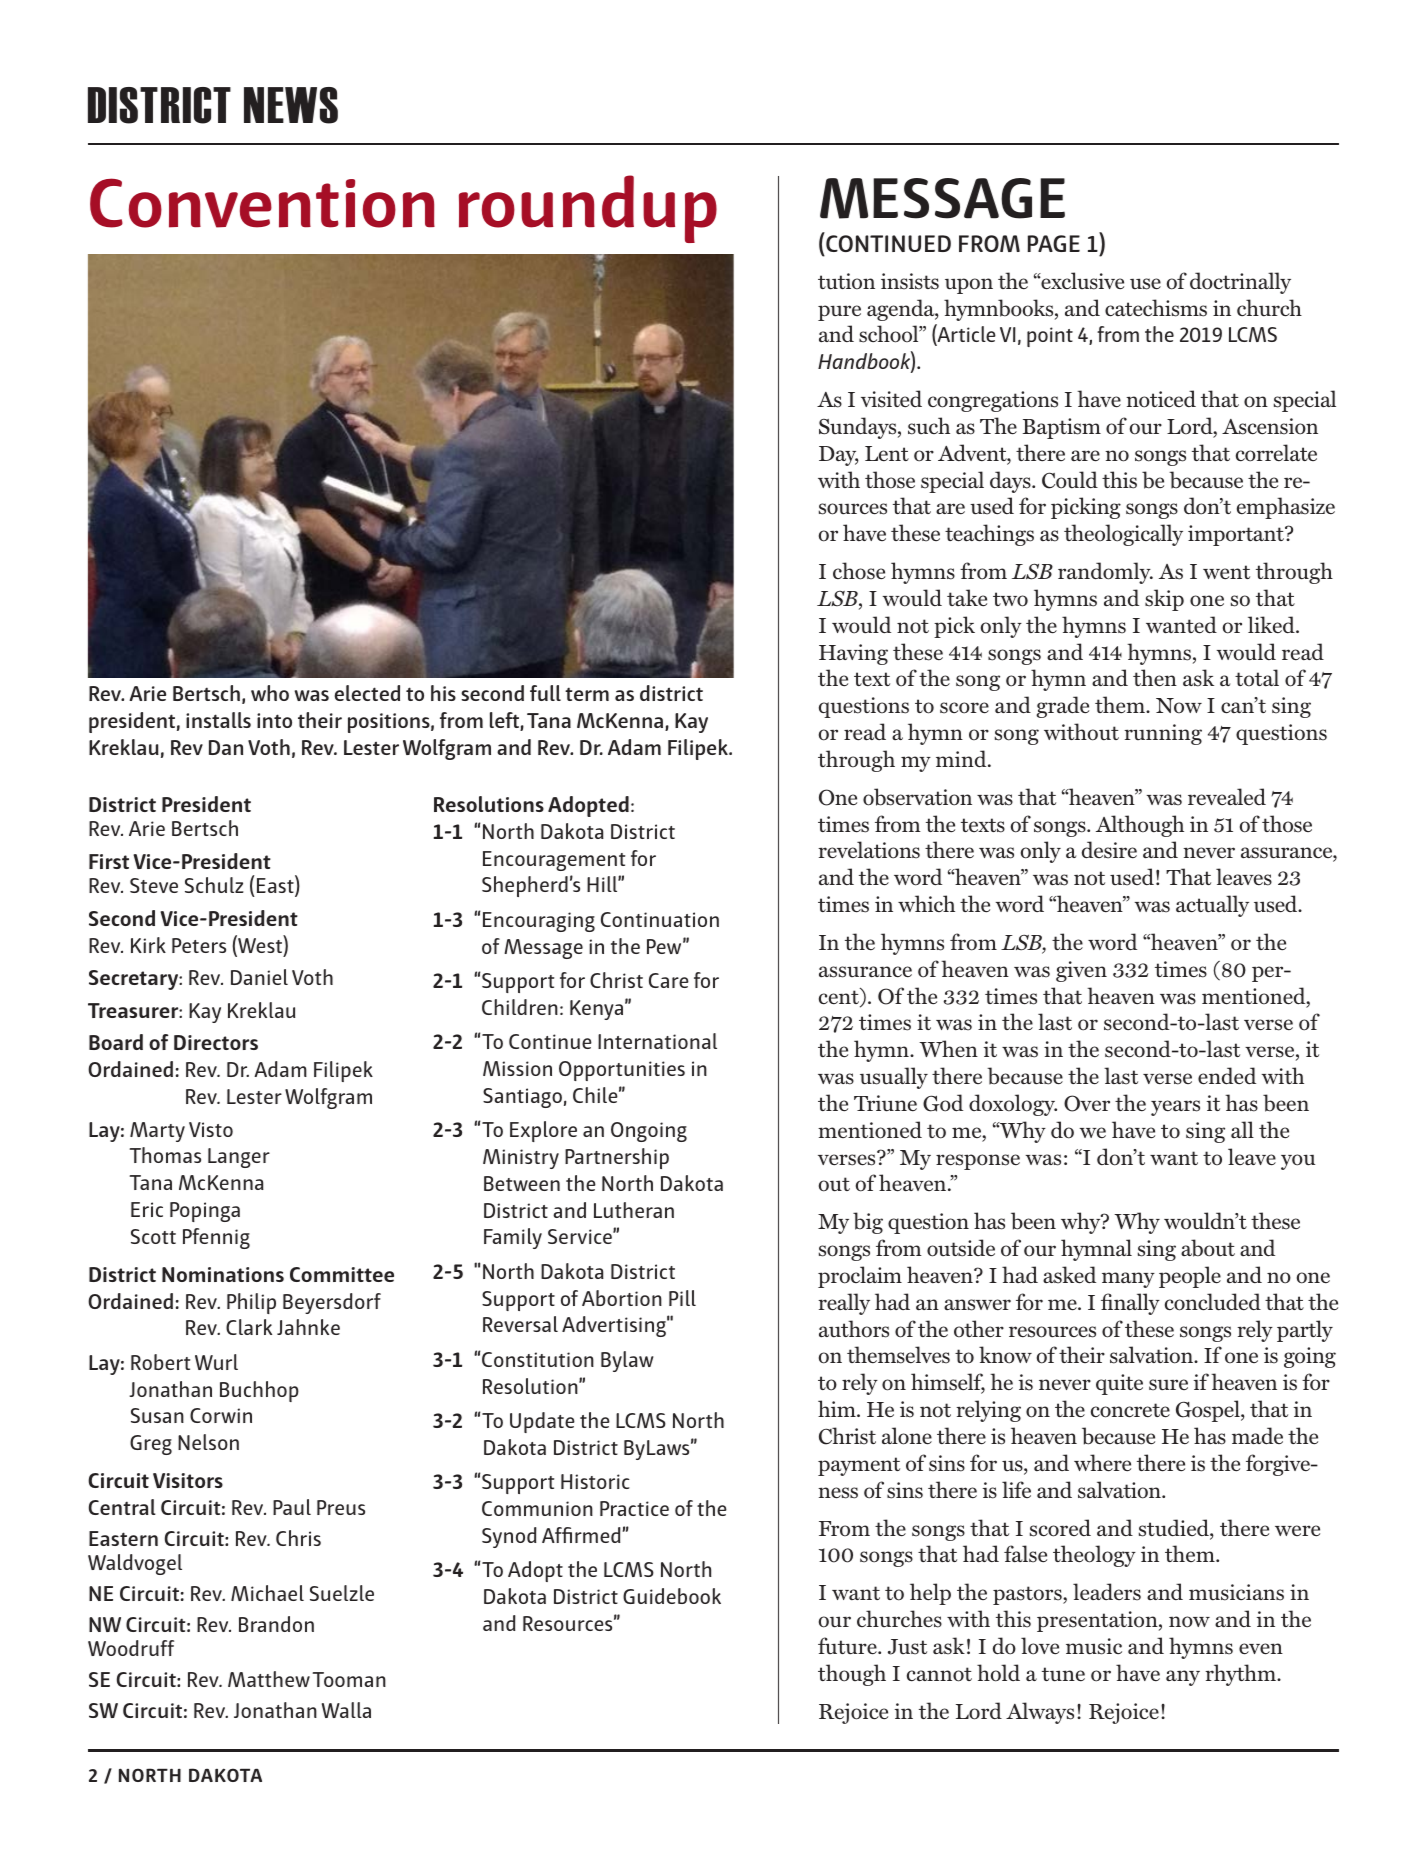 Image resolution: width=1427 pixels, height=1856 pixels. I want to click on Guidebook, so click(672, 1596).
